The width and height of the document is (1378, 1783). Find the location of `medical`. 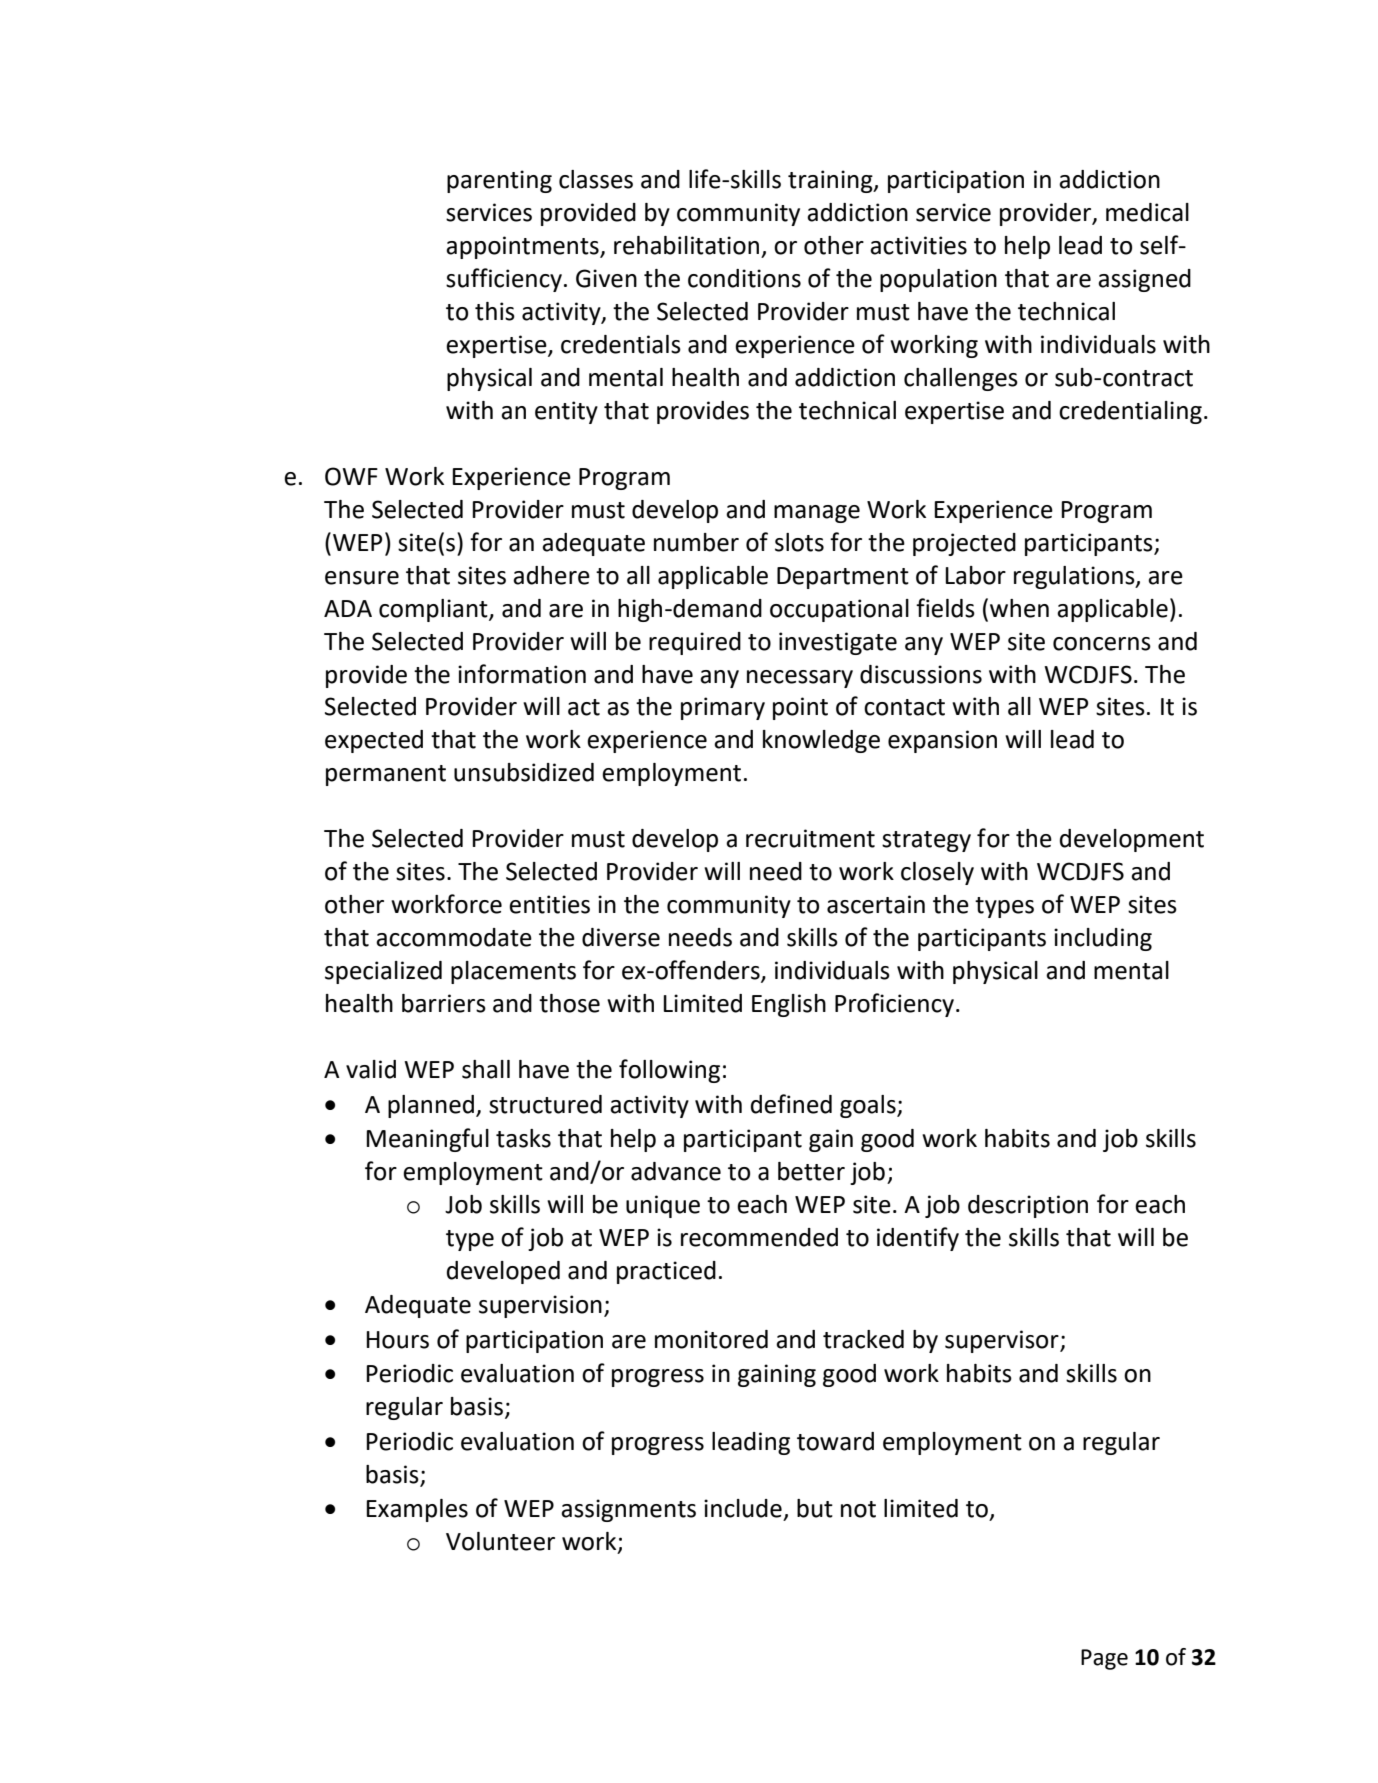

medical is located at coordinates (1147, 212).
